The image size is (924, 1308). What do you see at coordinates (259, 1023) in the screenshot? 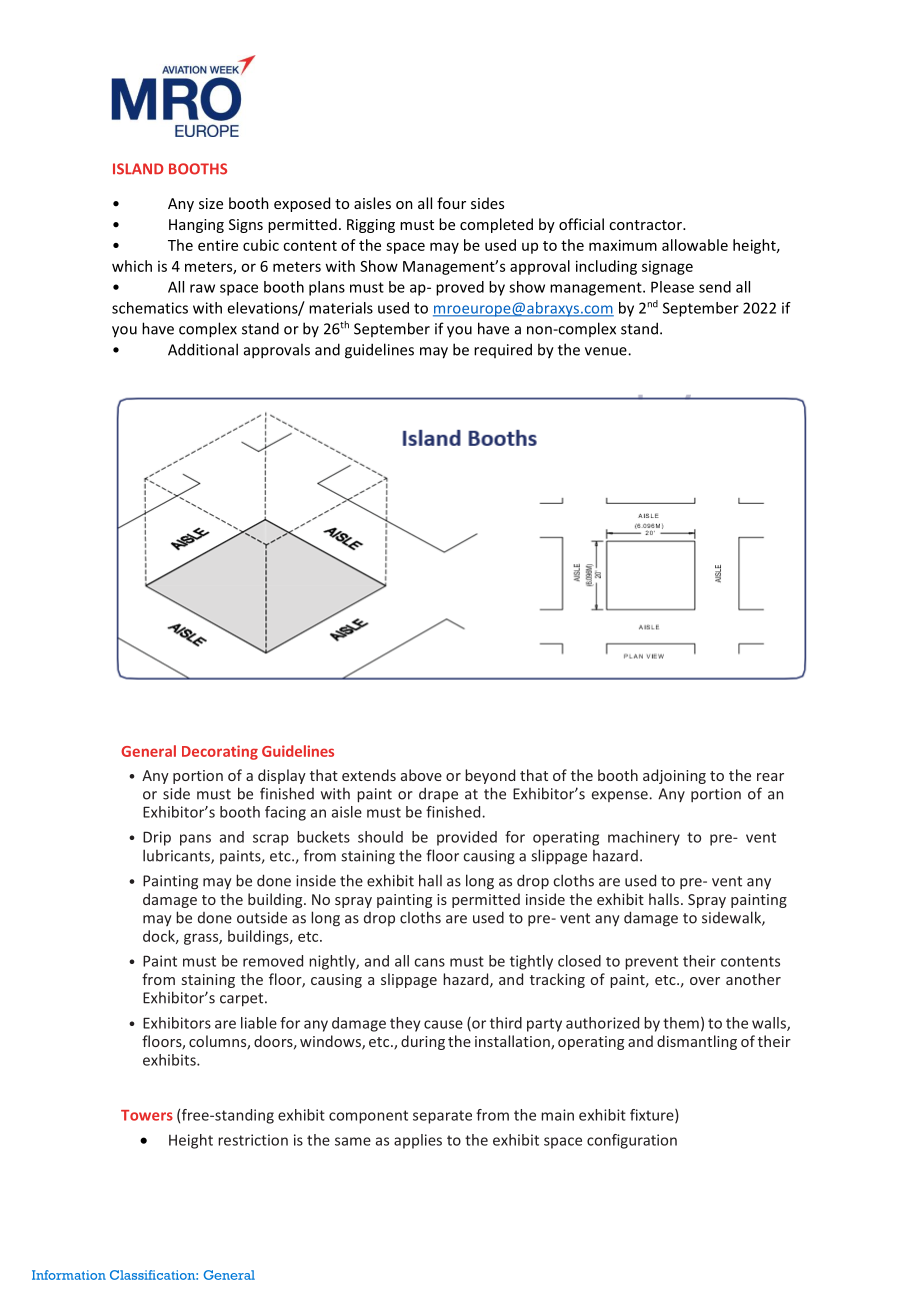
I see `liable` at bounding box center [259, 1023].
